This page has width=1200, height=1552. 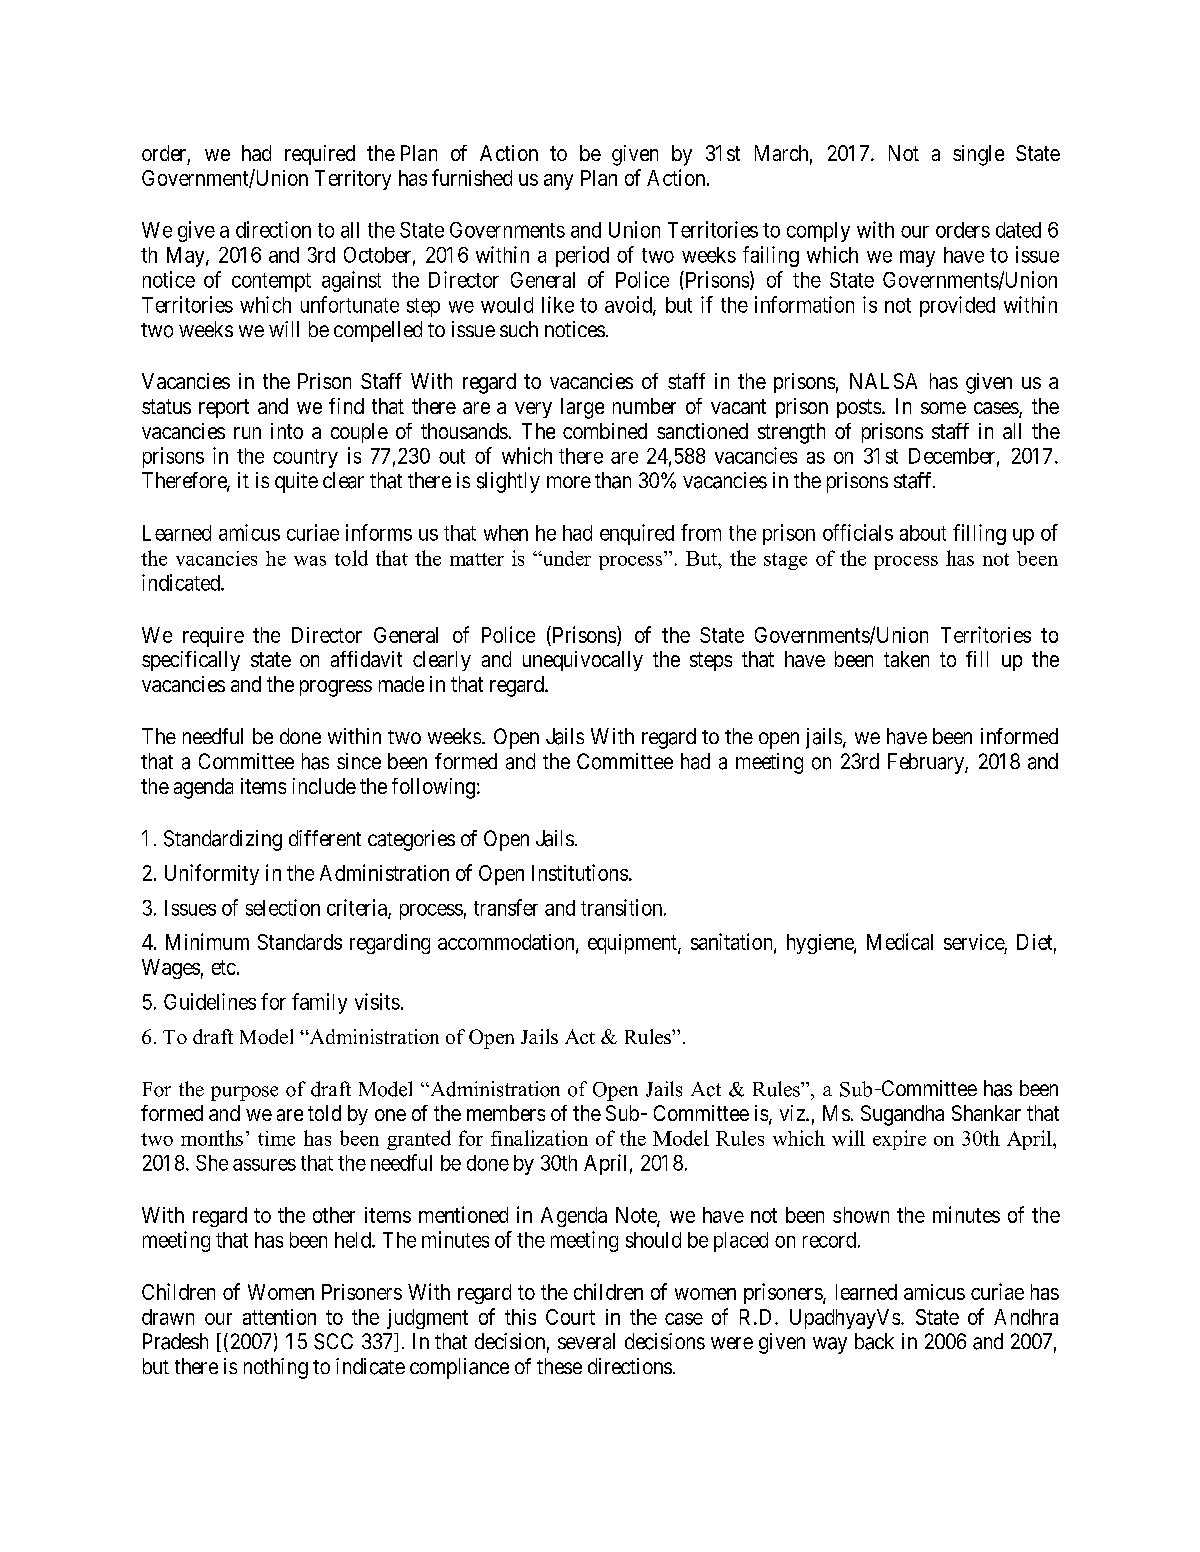 I want to click on back, so click(x=874, y=1341).
